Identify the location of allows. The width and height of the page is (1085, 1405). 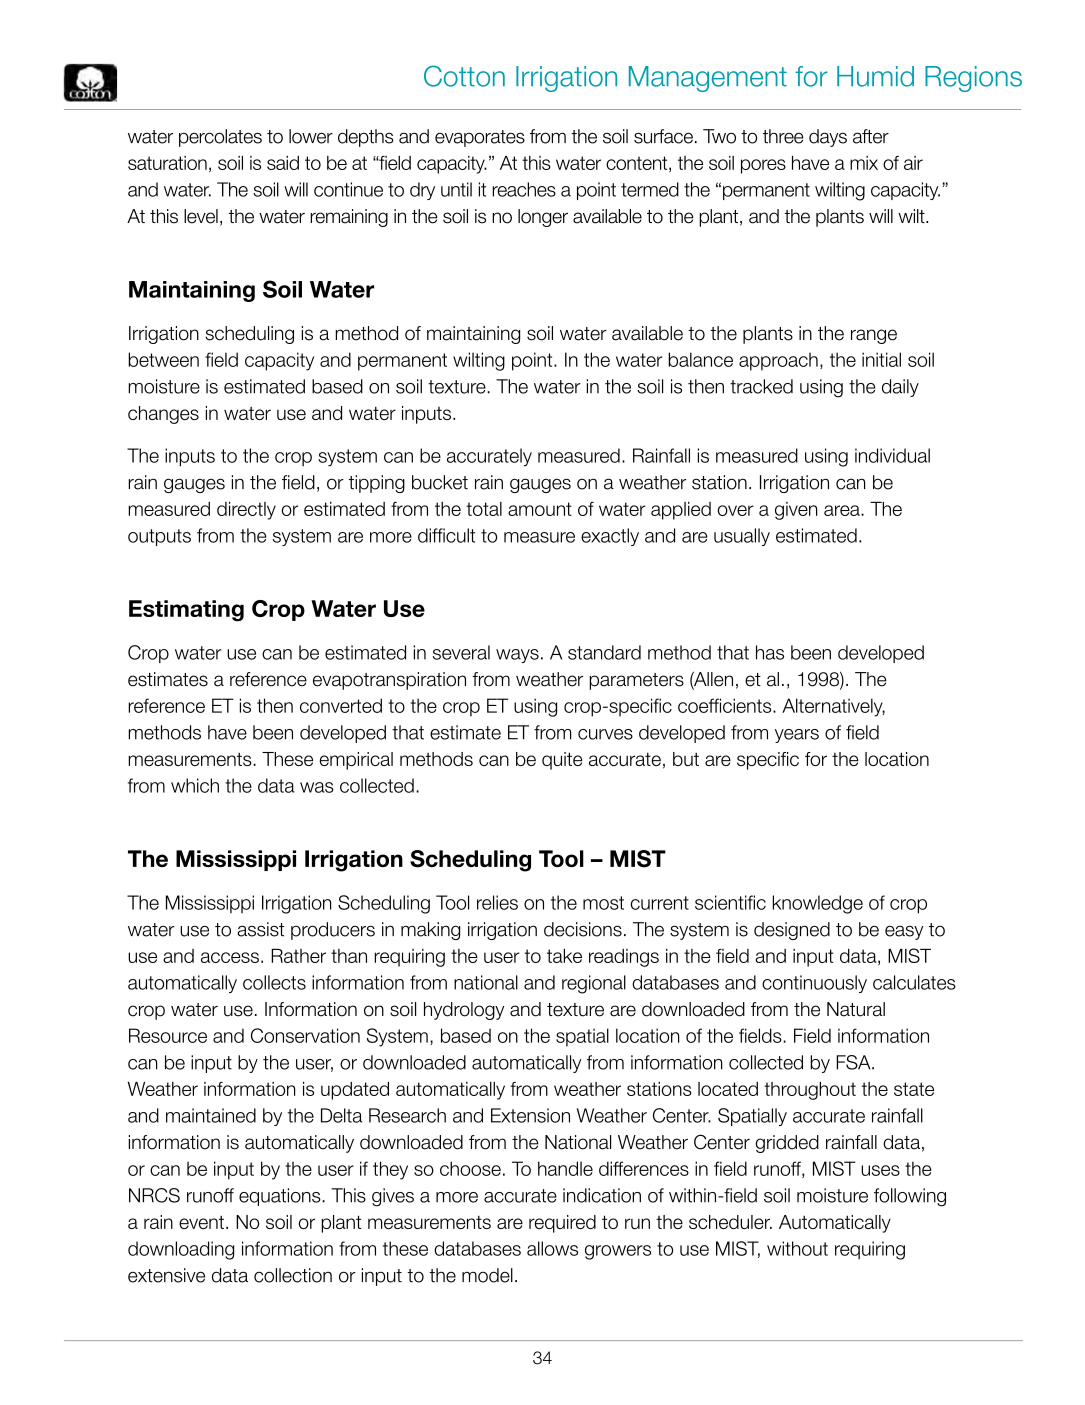
(552, 1248).
